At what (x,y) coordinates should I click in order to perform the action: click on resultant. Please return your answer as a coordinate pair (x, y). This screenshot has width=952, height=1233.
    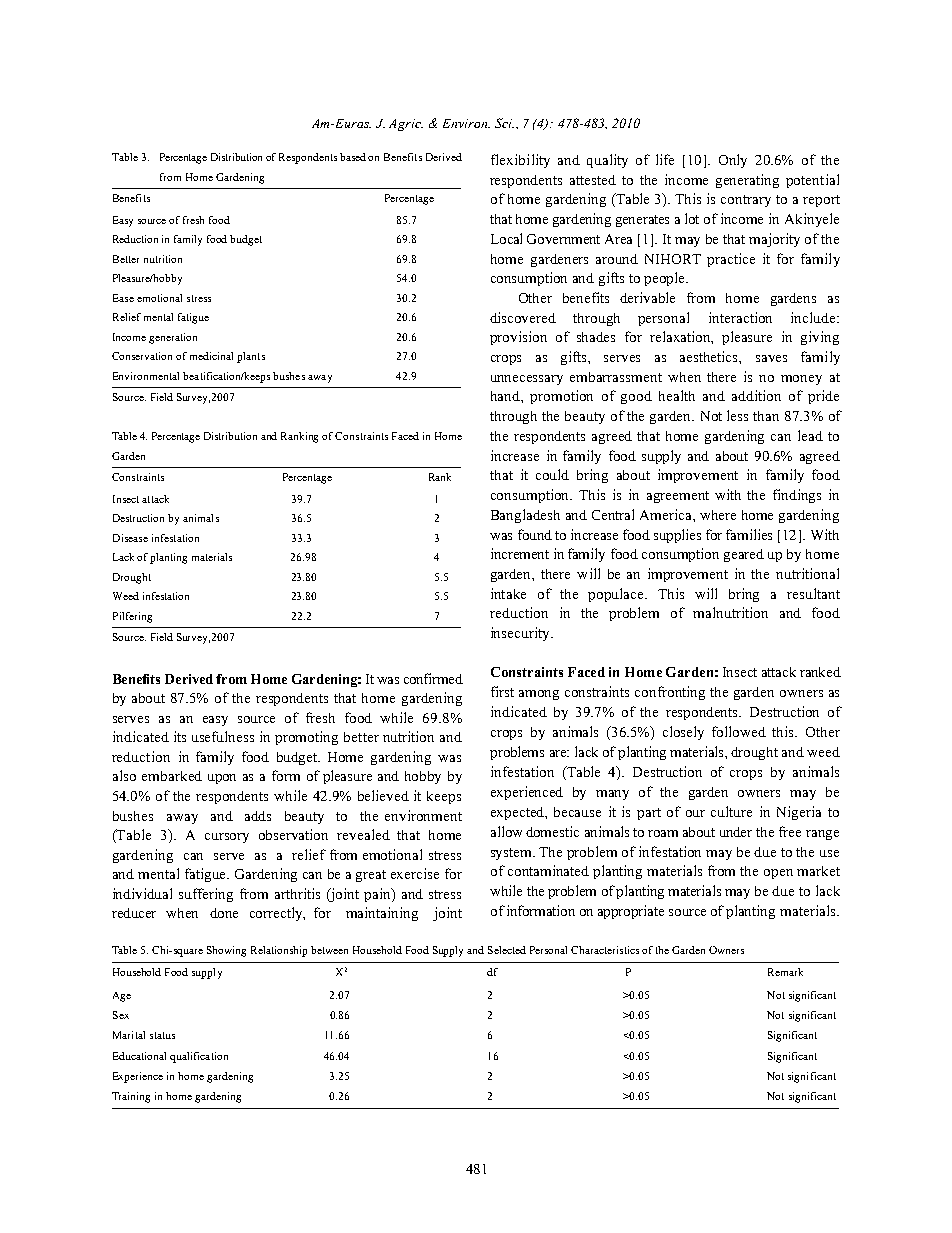
    Looking at the image, I should click on (813, 593).
